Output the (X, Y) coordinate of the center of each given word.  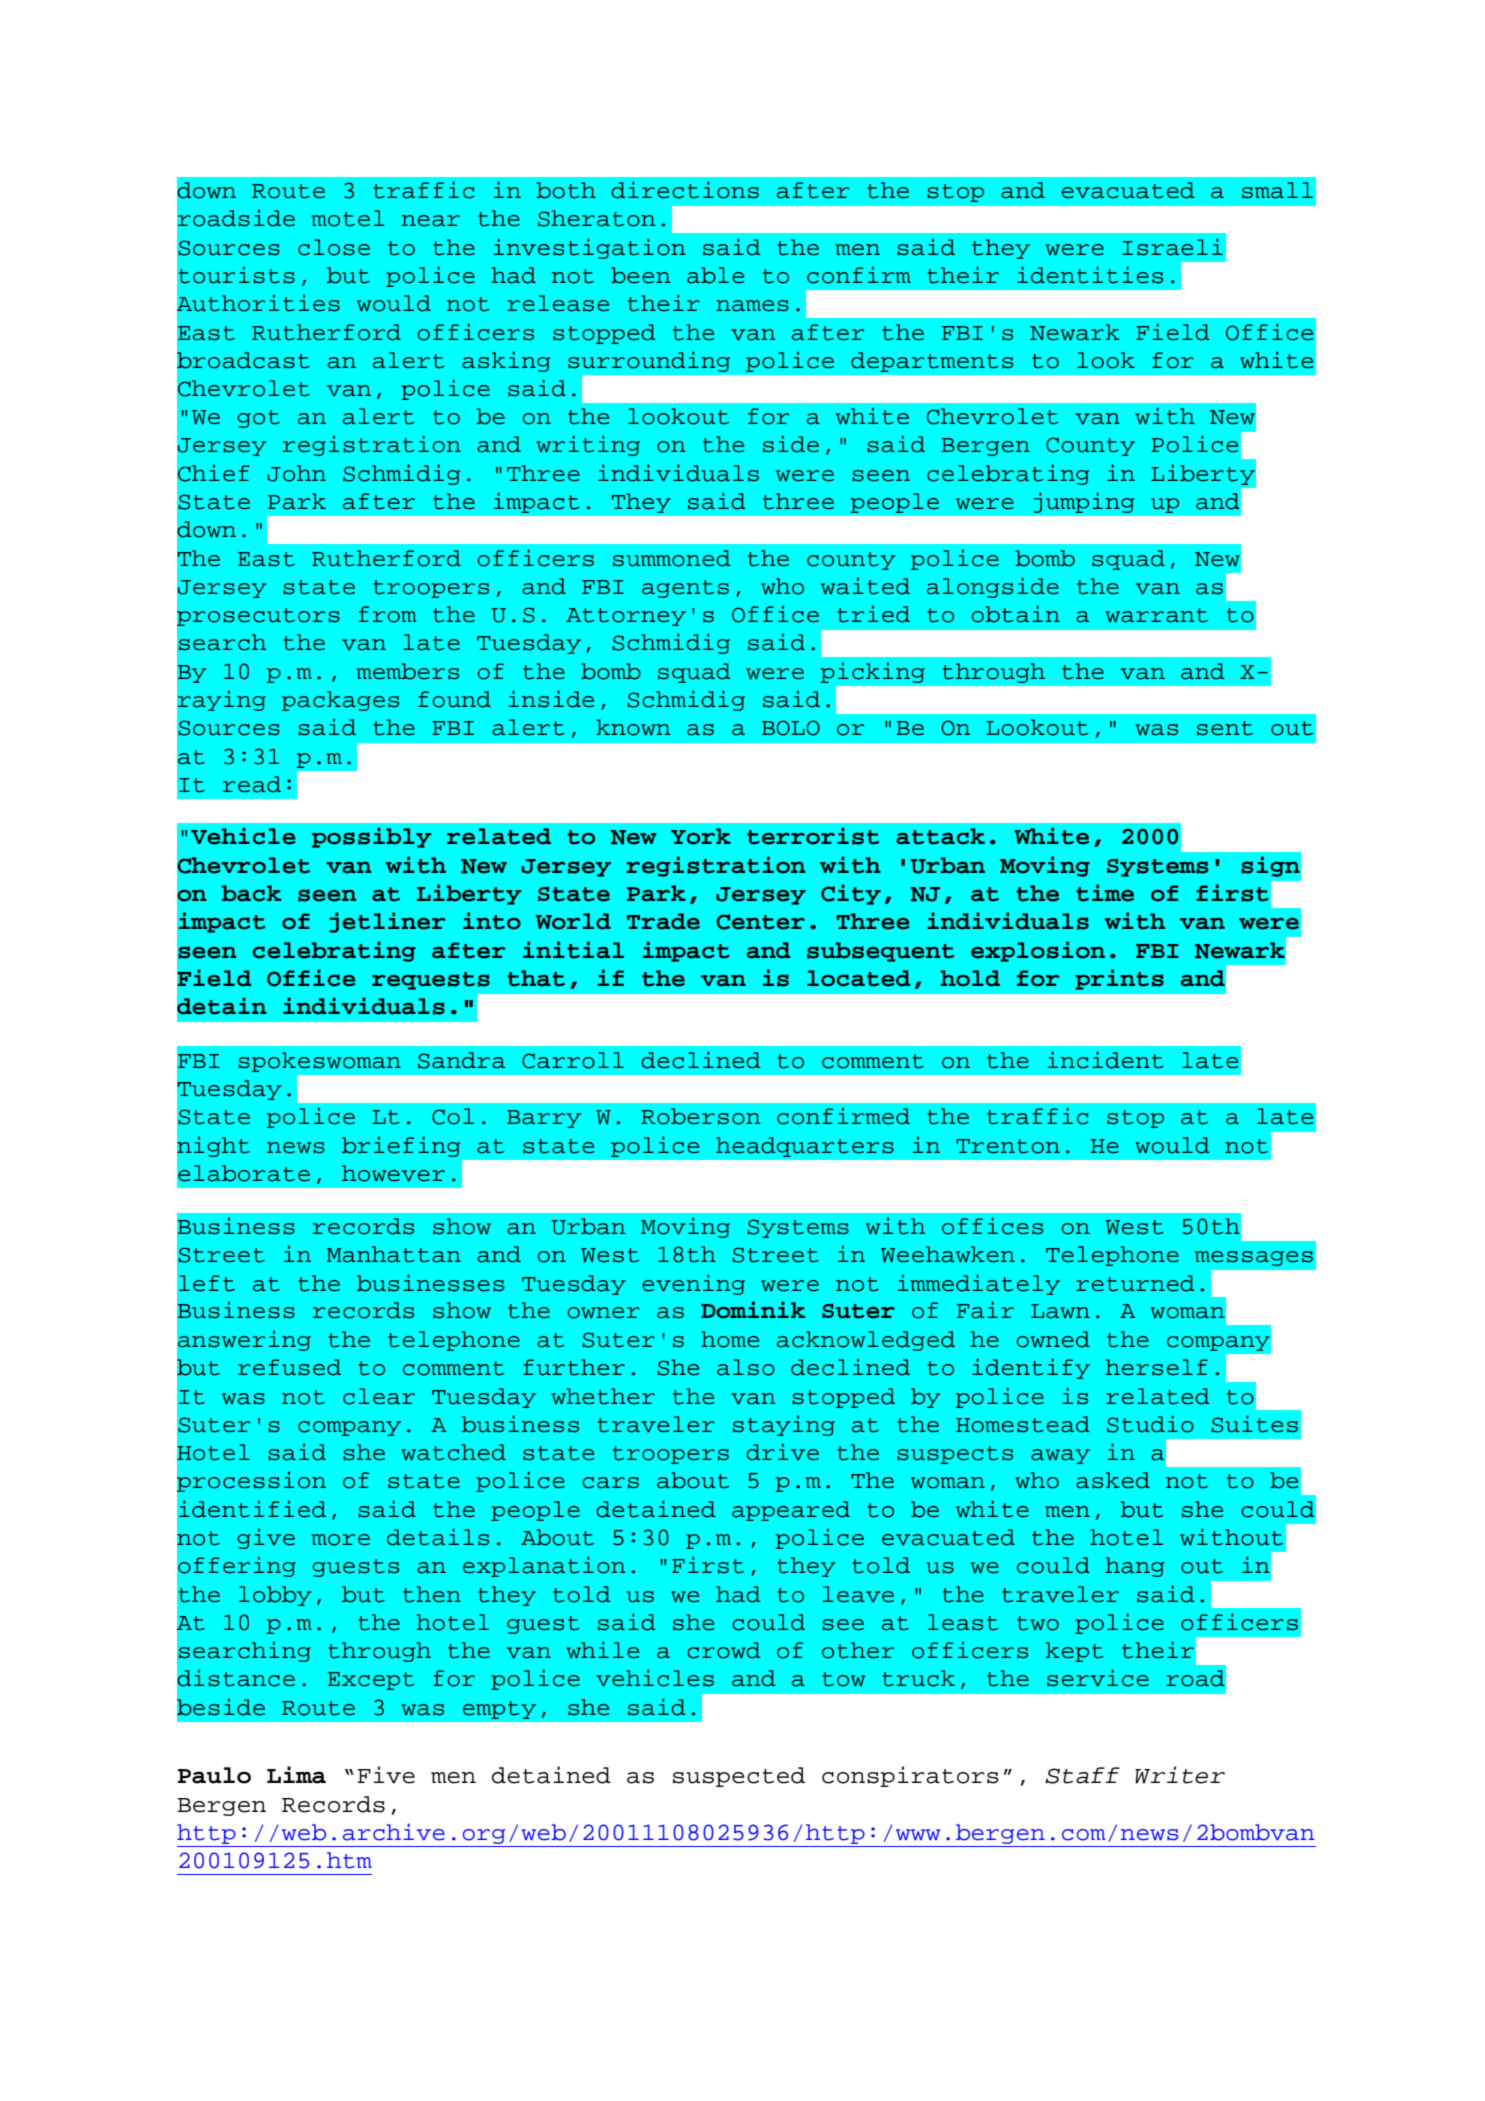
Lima (296, 1775)
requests (431, 981)
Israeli (1172, 247)
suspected (739, 1777)
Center (760, 922)
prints (1119, 979)
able (715, 275)
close (334, 247)
